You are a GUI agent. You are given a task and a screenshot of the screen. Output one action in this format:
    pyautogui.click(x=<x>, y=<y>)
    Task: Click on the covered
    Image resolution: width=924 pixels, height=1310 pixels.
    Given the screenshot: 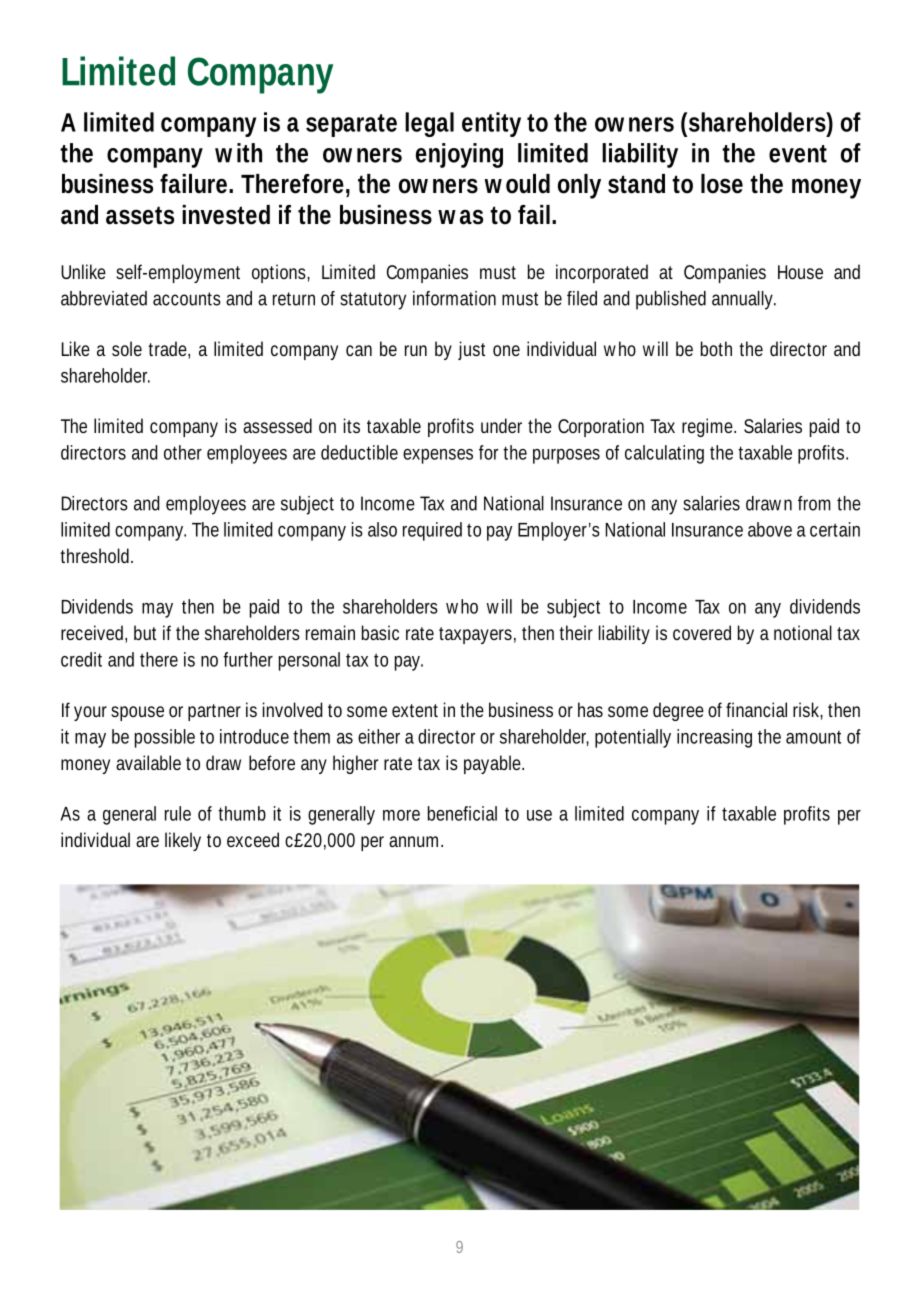 What is the action you would take?
    pyautogui.click(x=702, y=632)
